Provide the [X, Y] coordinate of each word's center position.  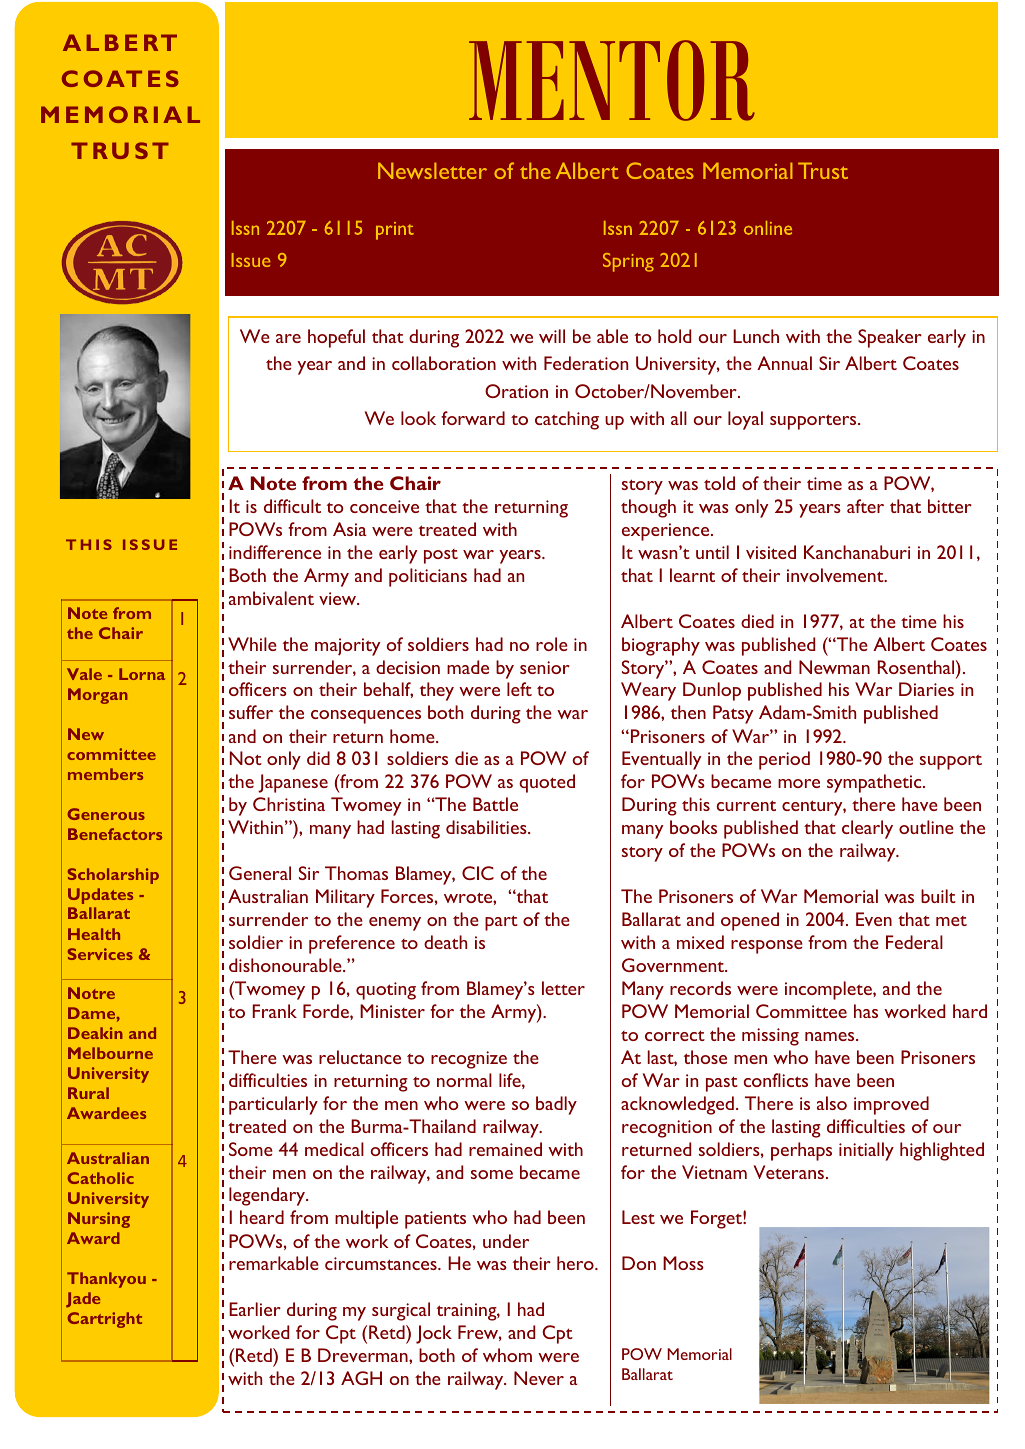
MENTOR [612, 80]
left [519, 689]
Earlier [255, 1309]
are [288, 338]
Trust [823, 170]
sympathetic [875, 783]
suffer [251, 712]
